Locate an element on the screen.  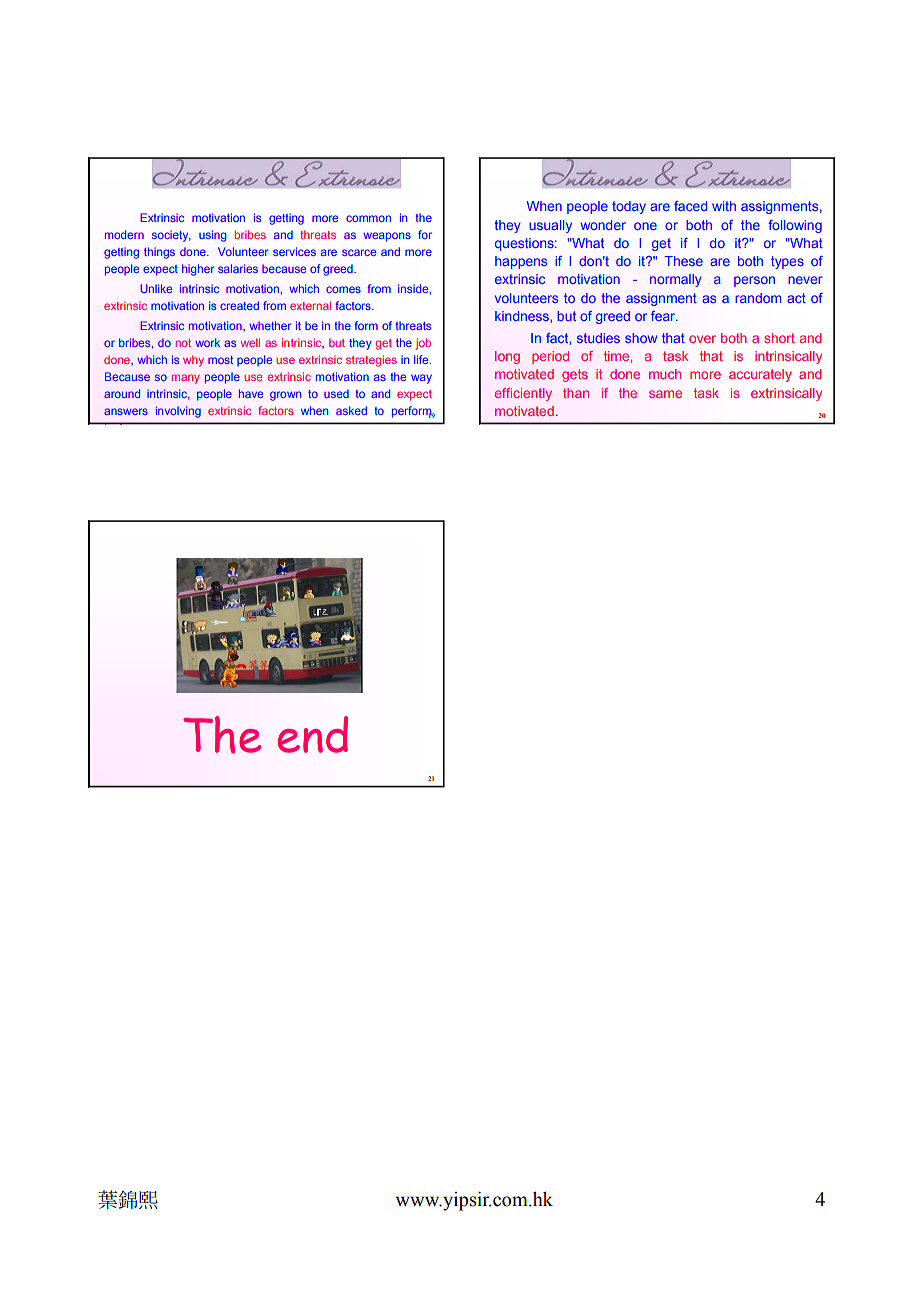
over is located at coordinates (702, 339).
